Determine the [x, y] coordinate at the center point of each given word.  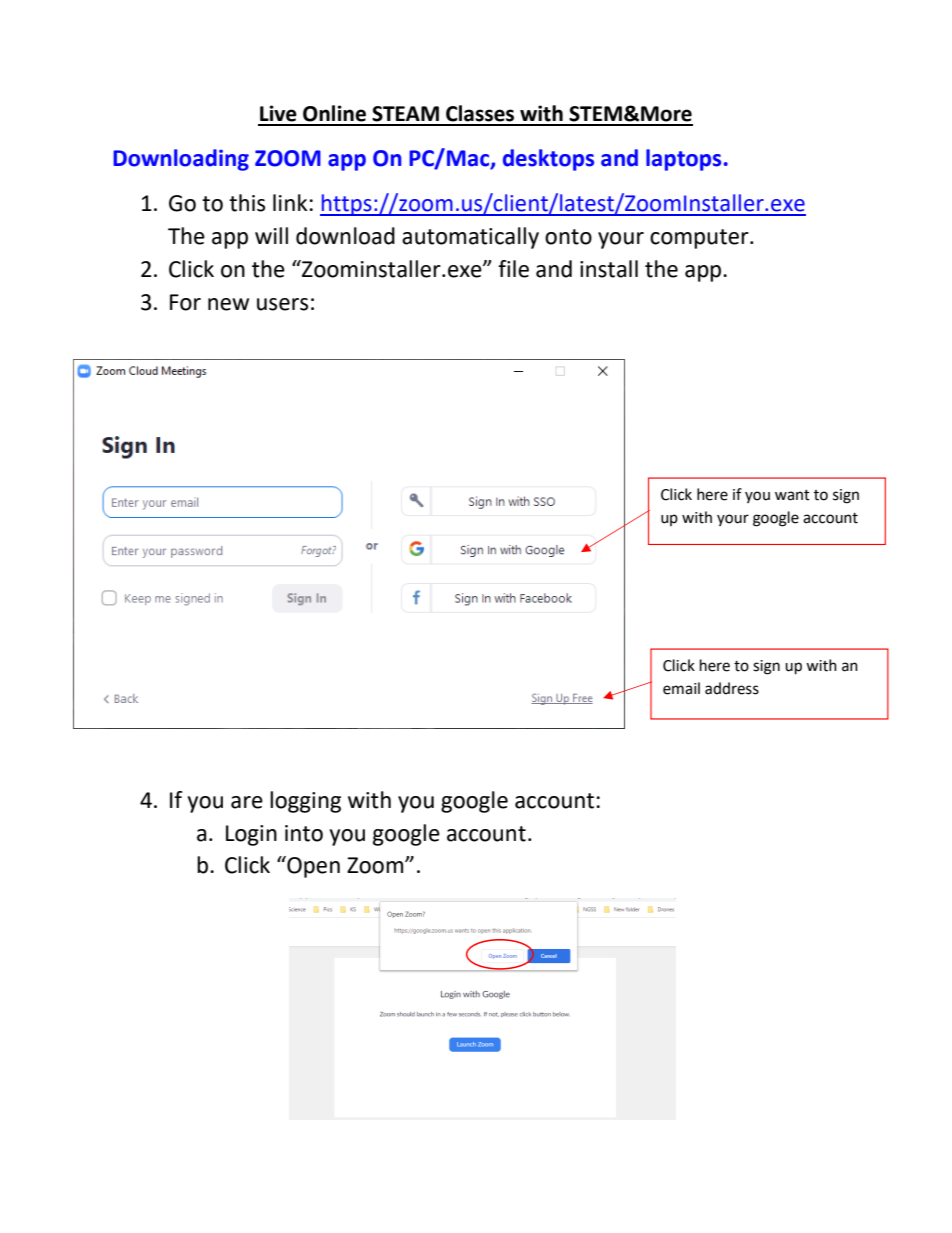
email [681, 688]
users [282, 304]
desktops [548, 160]
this [247, 203]
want [792, 495]
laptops [683, 160]
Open [312, 867]
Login [251, 835]
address [732, 688]
